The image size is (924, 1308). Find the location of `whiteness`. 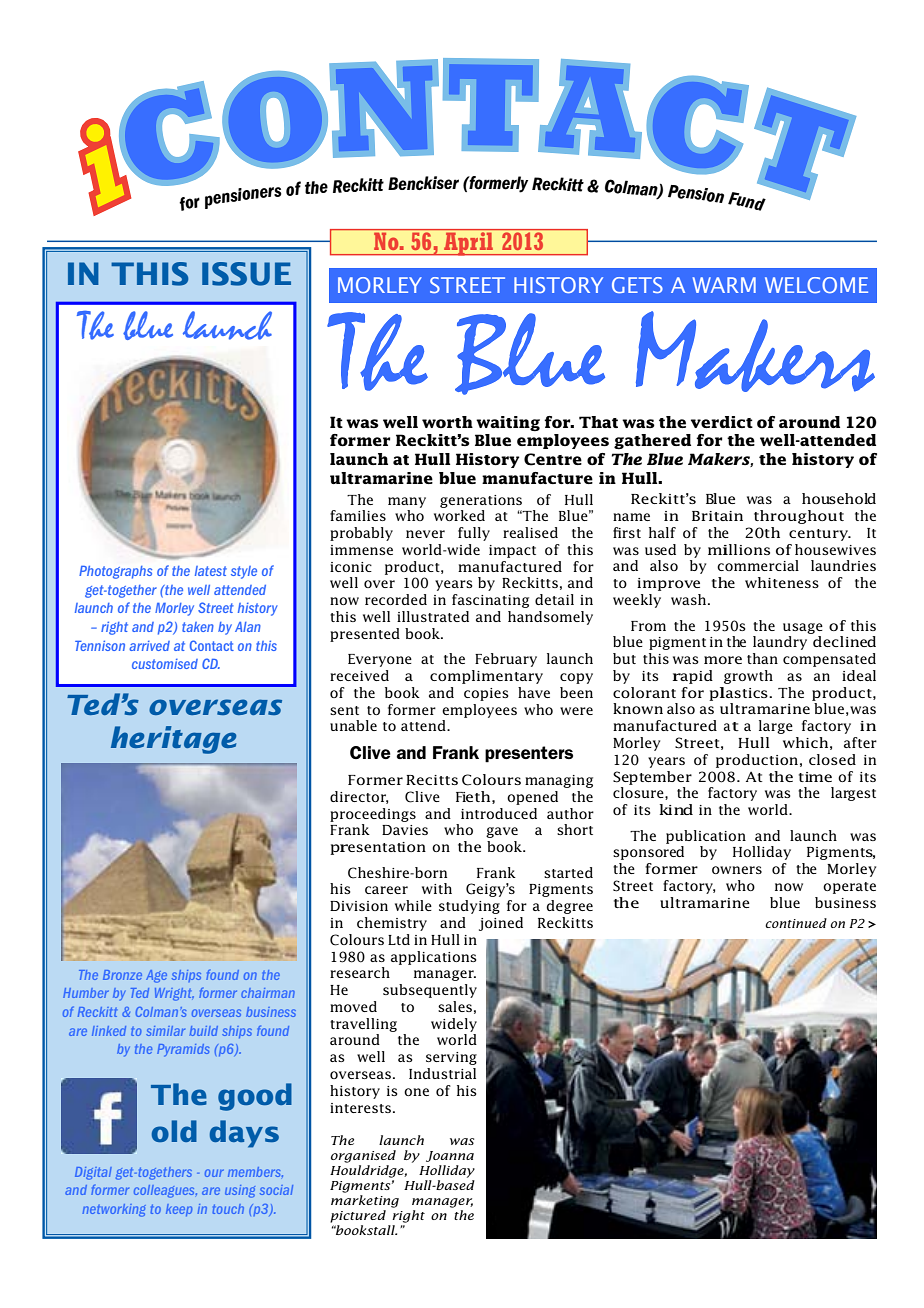

whiteness is located at coordinates (782, 582).
